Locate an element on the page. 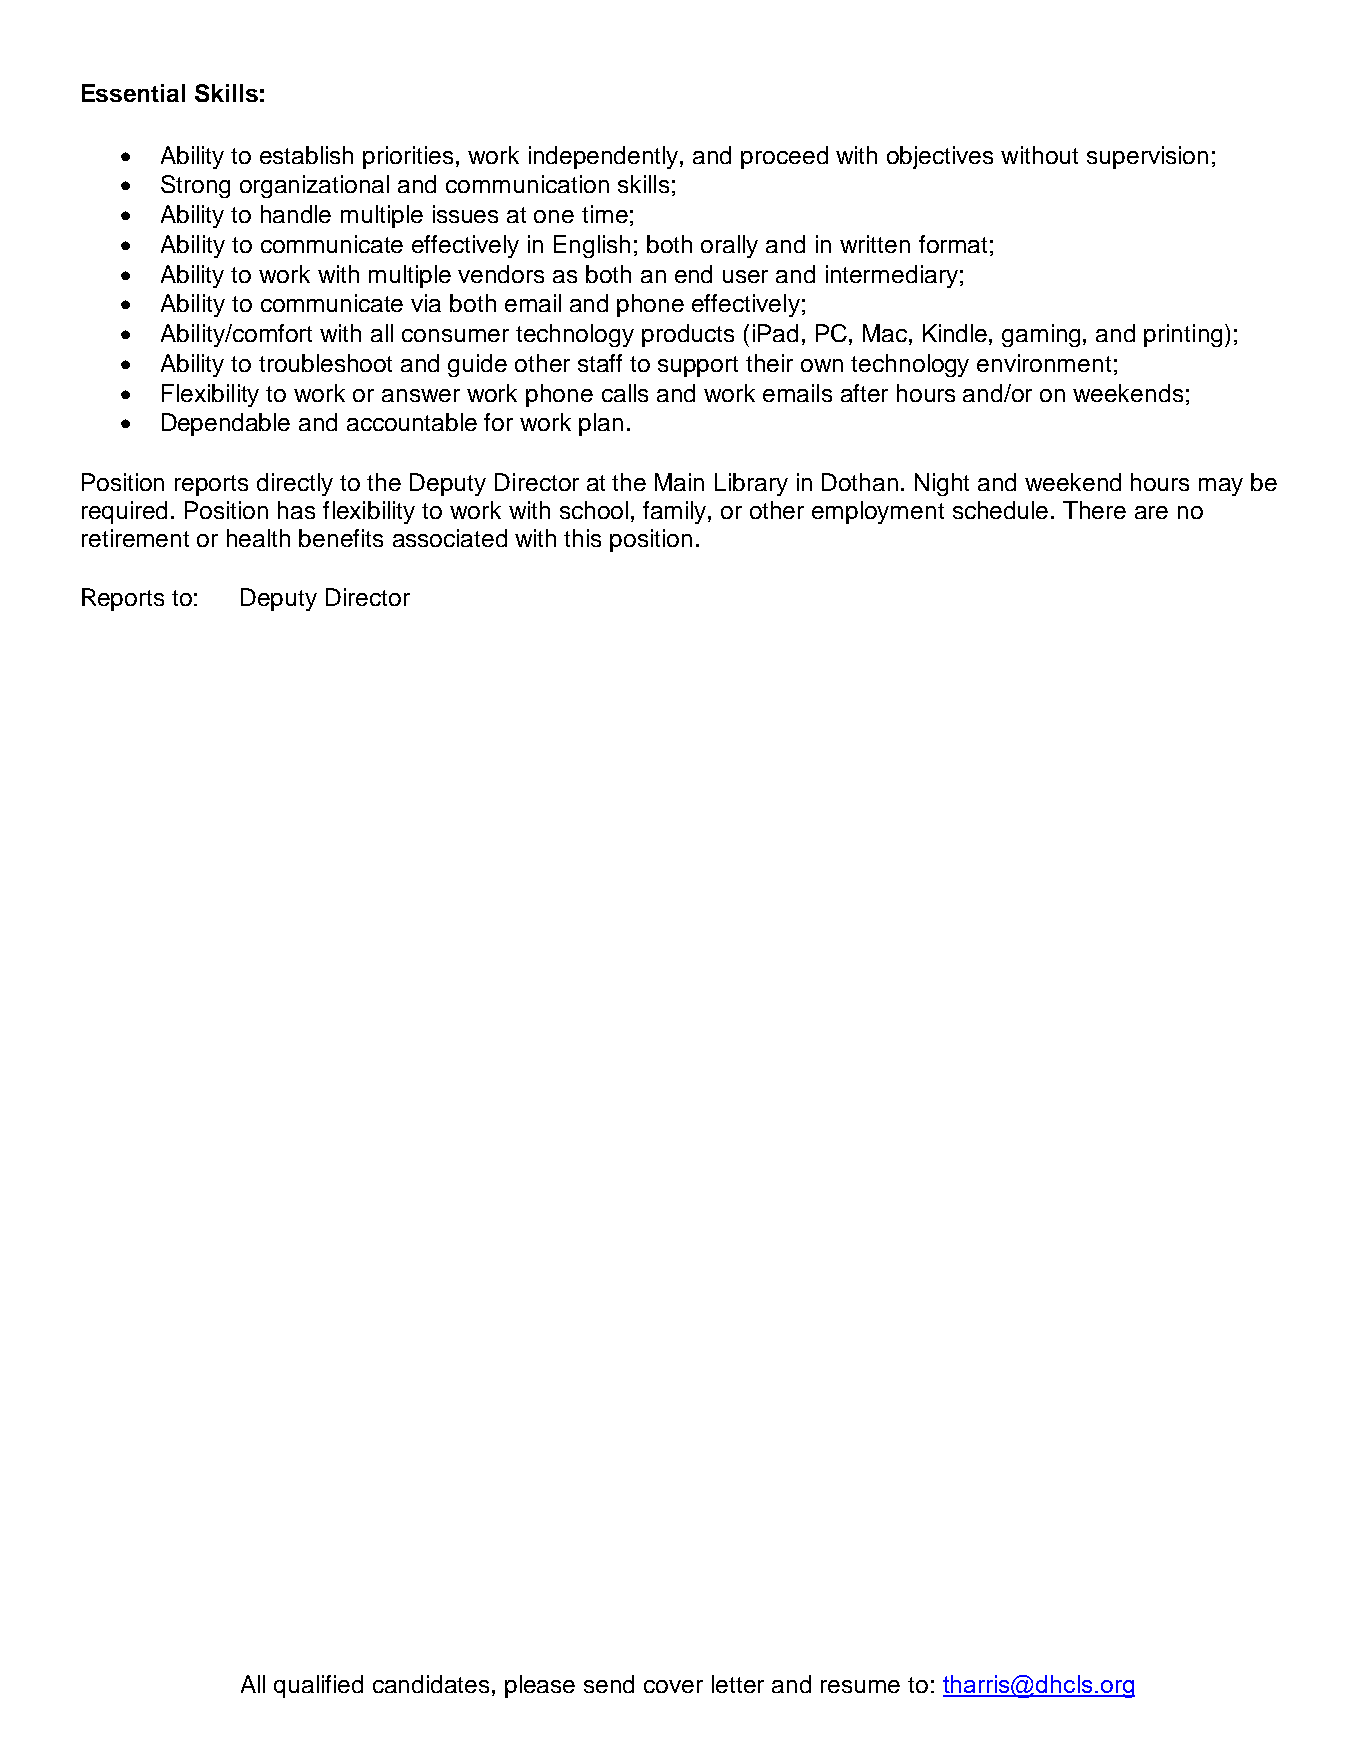 This image has height=1761, width=1361. resume is located at coordinates (860, 1686).
